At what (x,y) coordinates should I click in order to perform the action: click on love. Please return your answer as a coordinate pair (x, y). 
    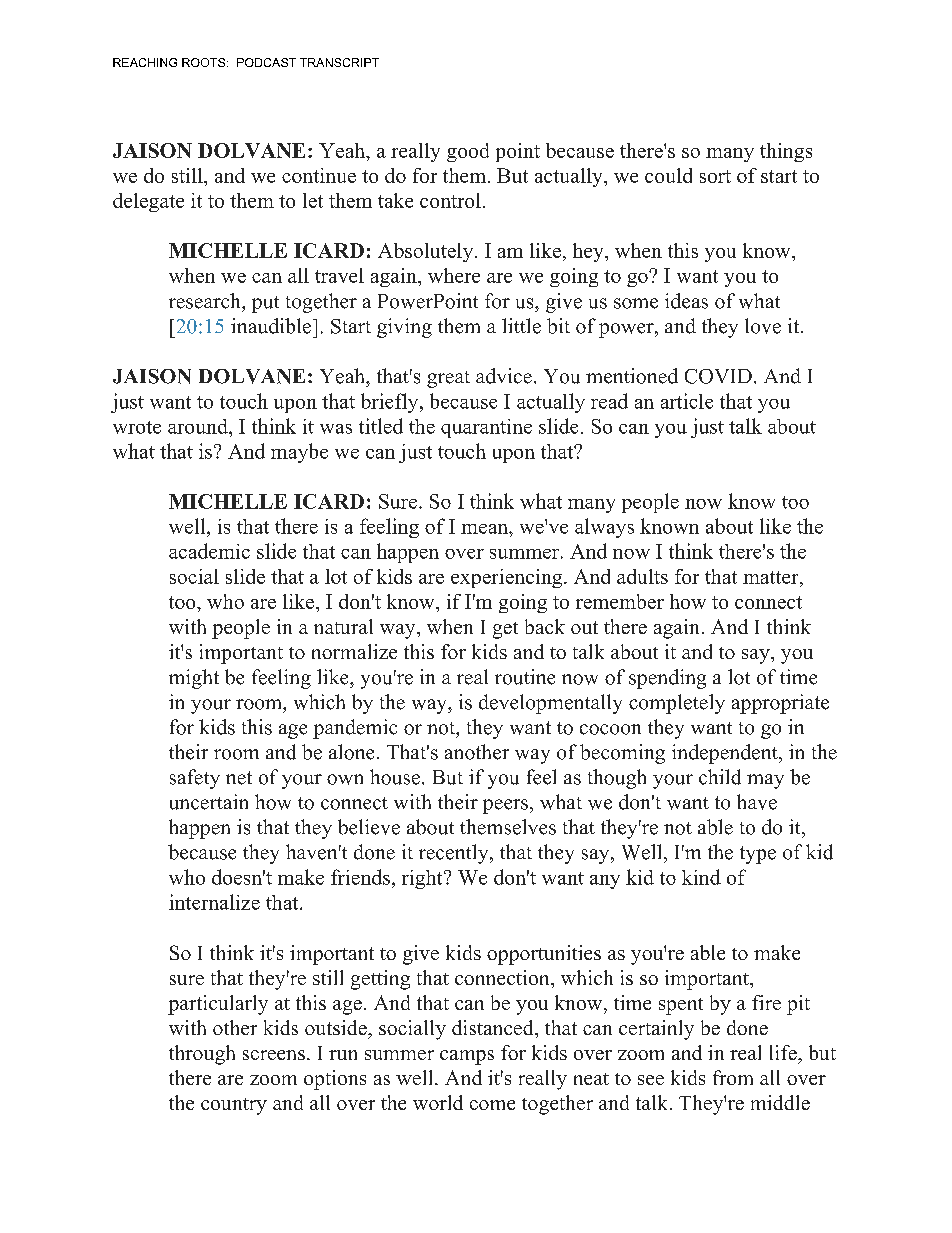
    Looking at the image, I should click on (763, 326).
